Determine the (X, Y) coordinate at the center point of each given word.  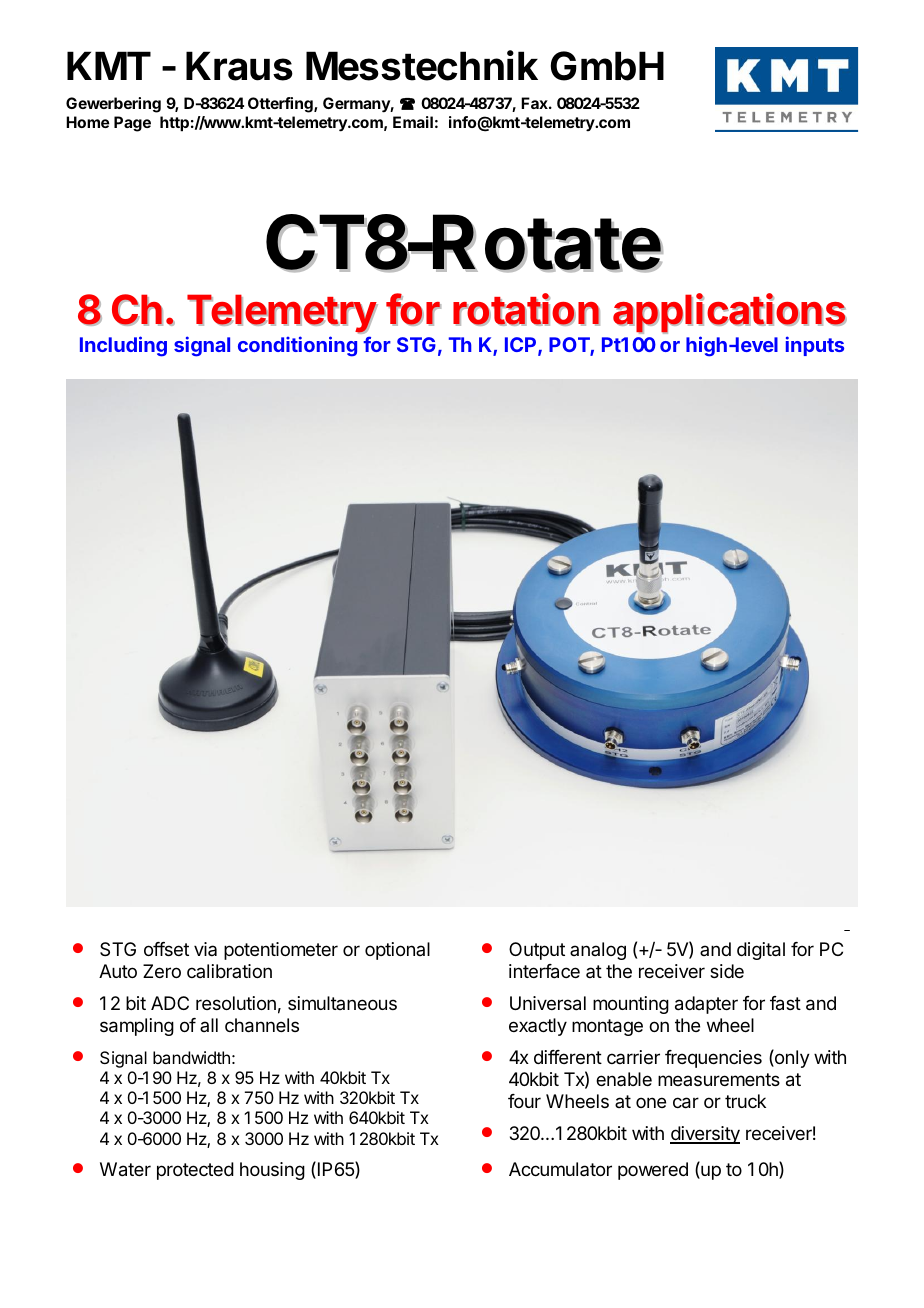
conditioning (297, 346)
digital (761, 951)
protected (195, 1171)
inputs (815, 346)
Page (132, 124)
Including (123, 346)
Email (413, 122)
